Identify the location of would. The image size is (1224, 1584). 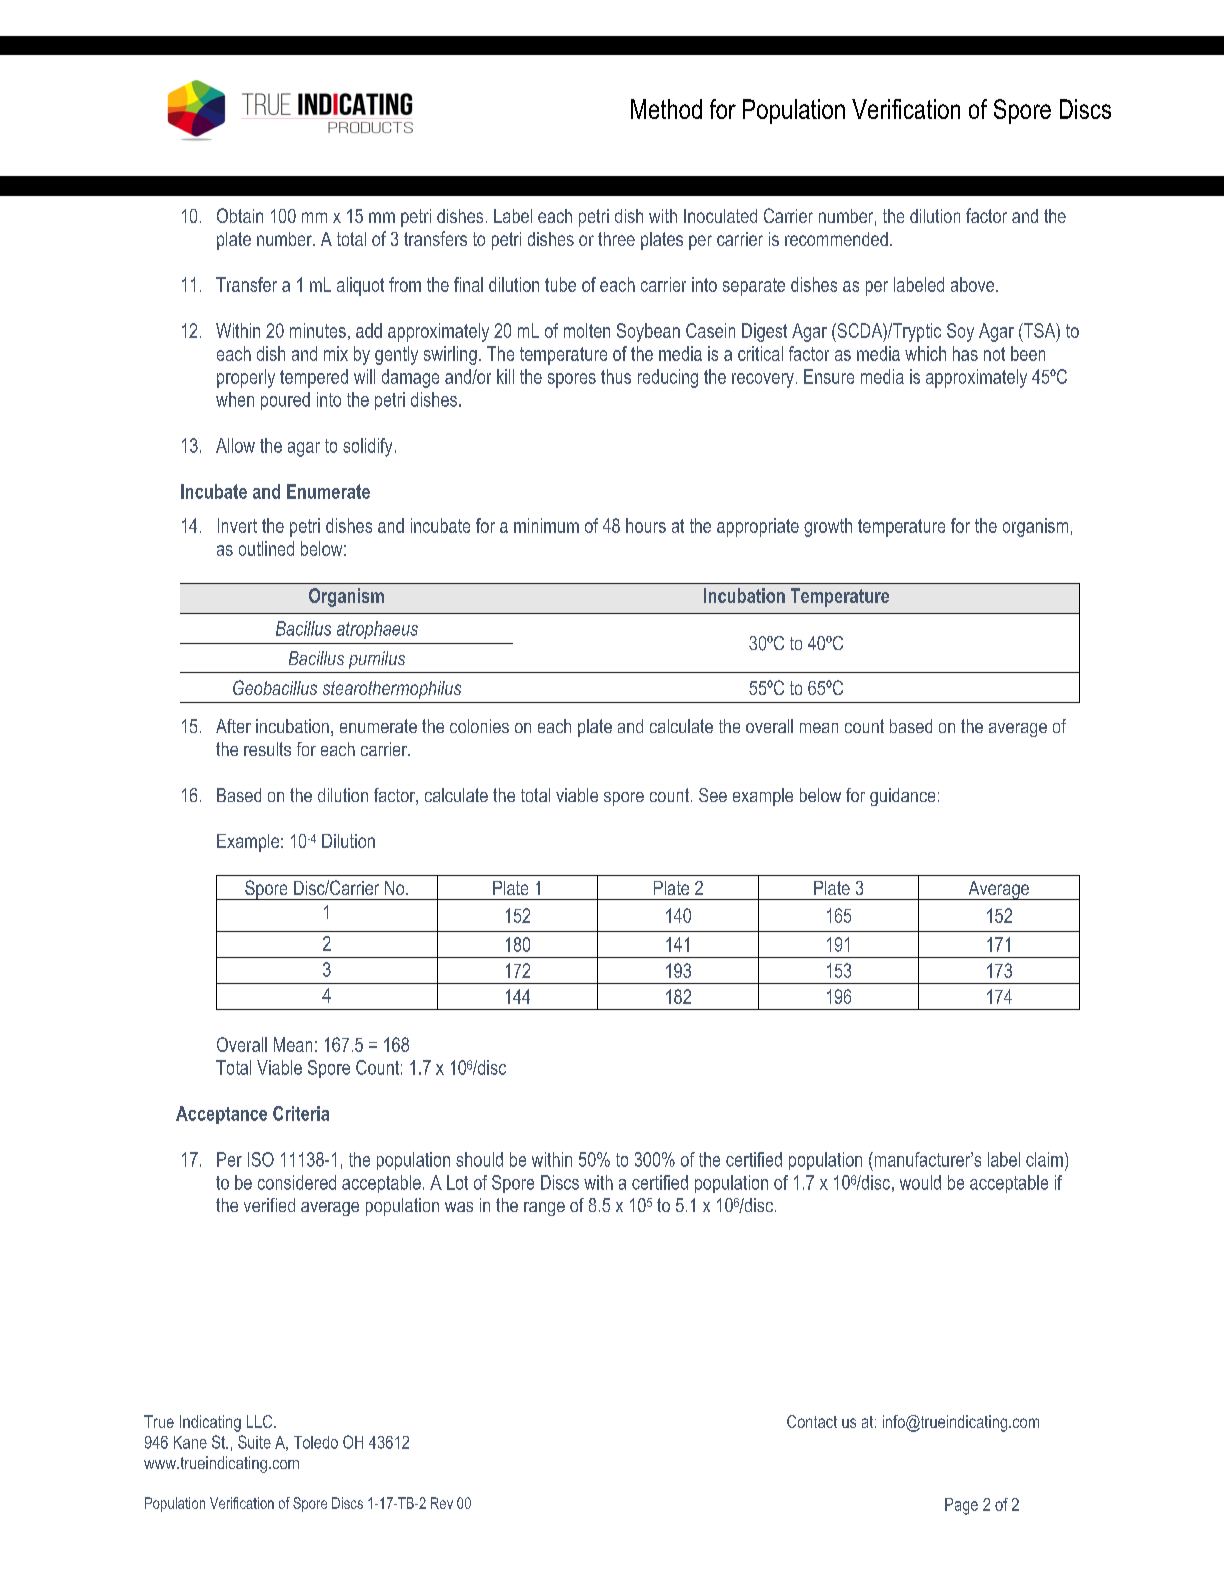
(920, 1182).
